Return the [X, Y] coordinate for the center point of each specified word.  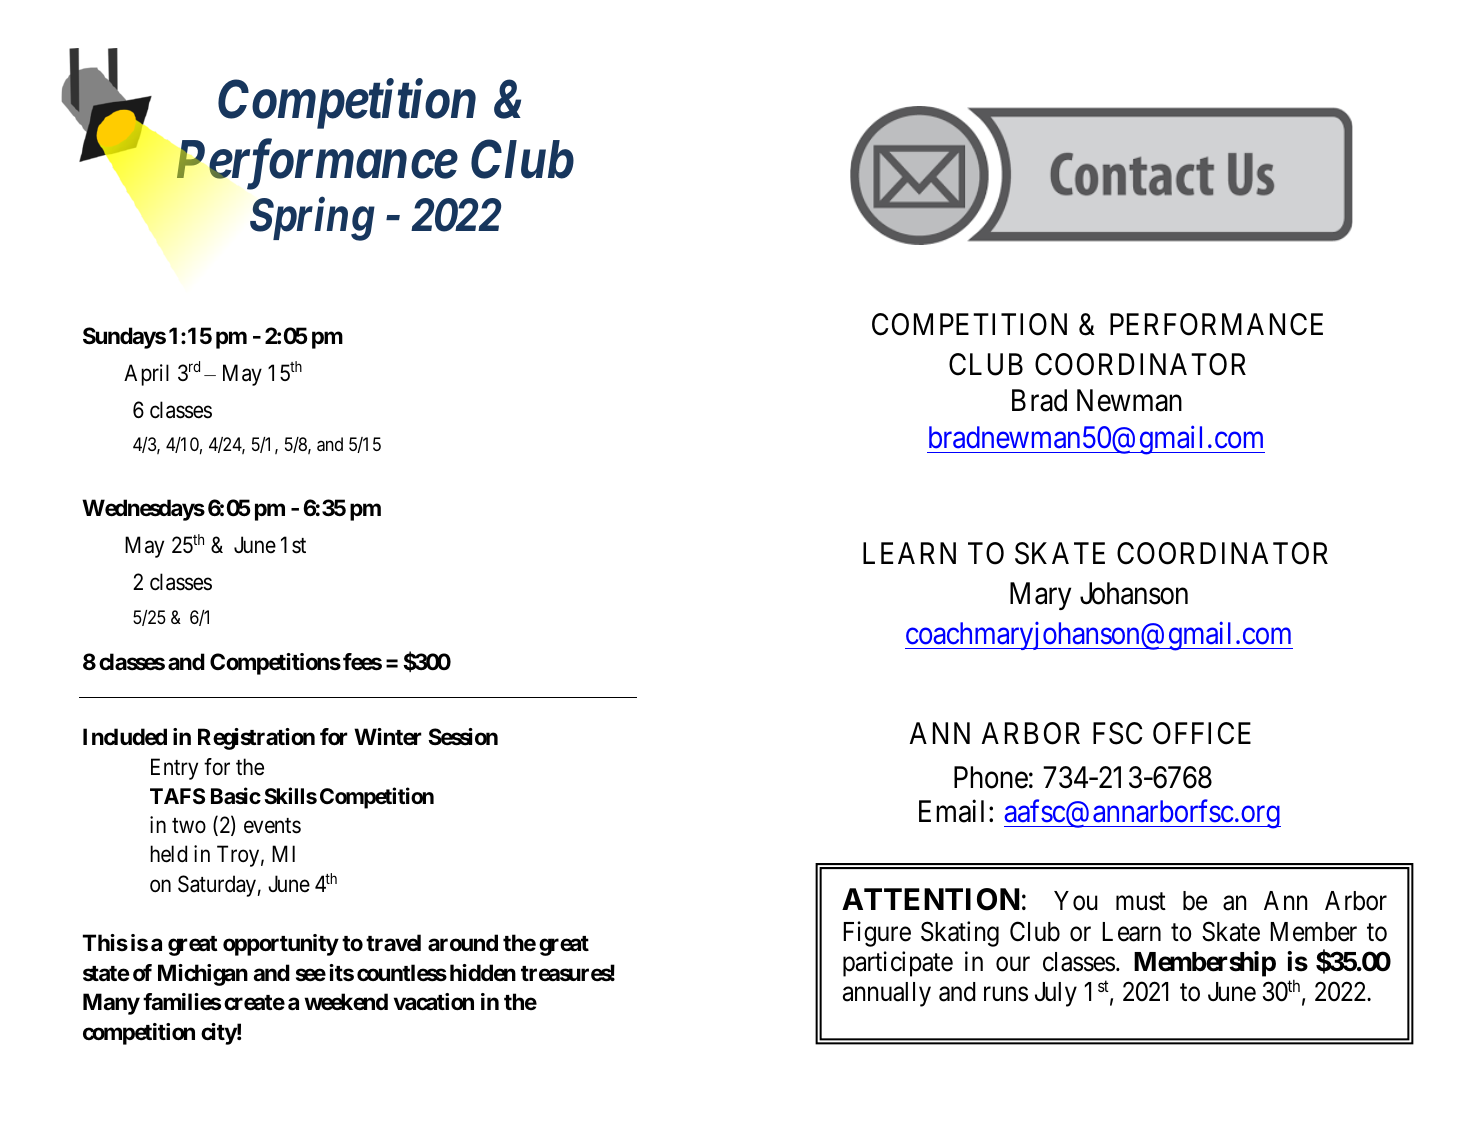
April [146, 375]
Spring [312, 219]
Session [463, 737]
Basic [236, 795]
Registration [256, 739]
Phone [991, 777]
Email [954, 811]
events [272, 826]
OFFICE [1202, 733]
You [1076, 901]
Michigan [203, 975]
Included [125, 736]
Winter [388, 737]
